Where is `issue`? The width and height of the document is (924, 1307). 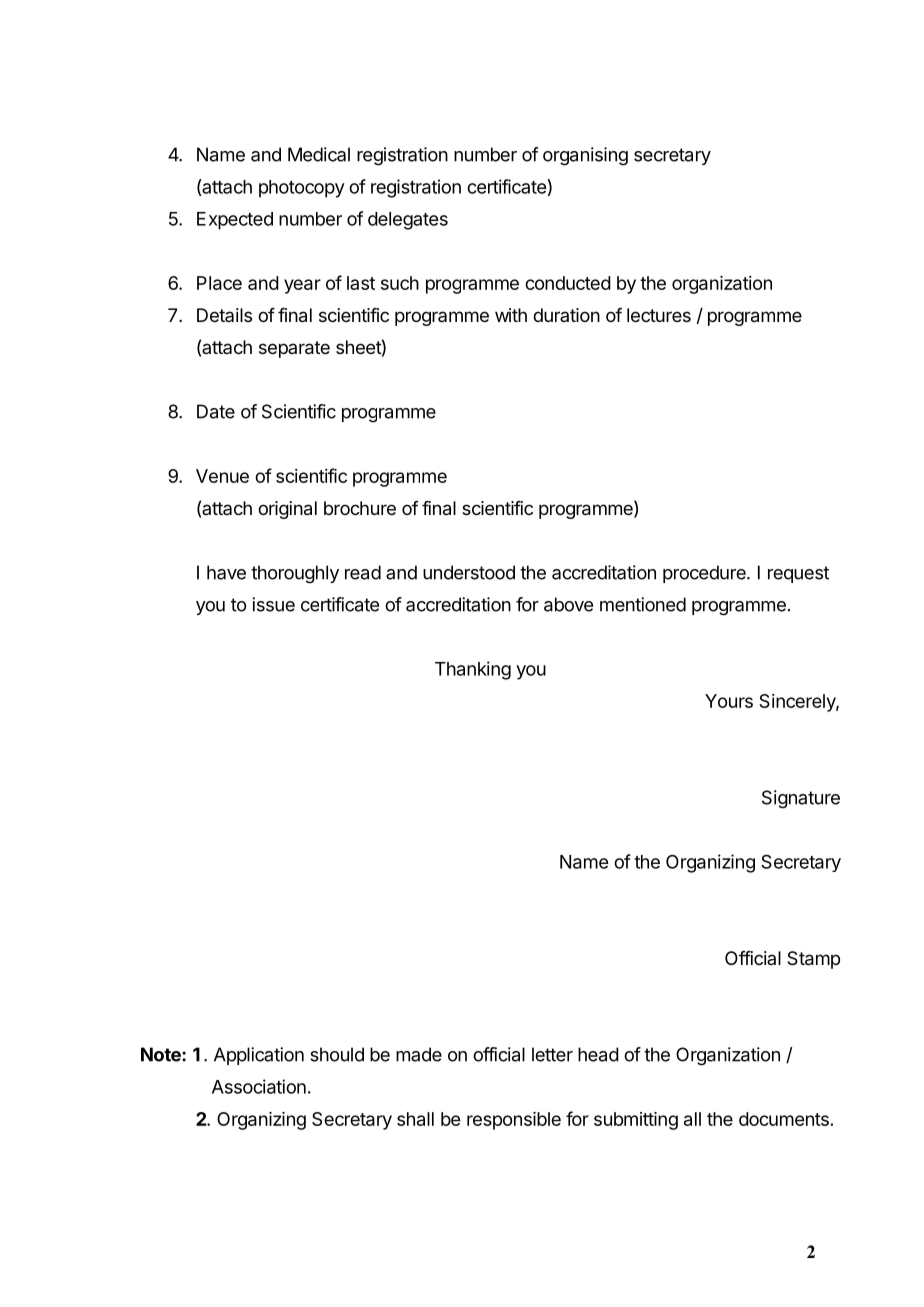
issue is located at coordinates (273, 604).
